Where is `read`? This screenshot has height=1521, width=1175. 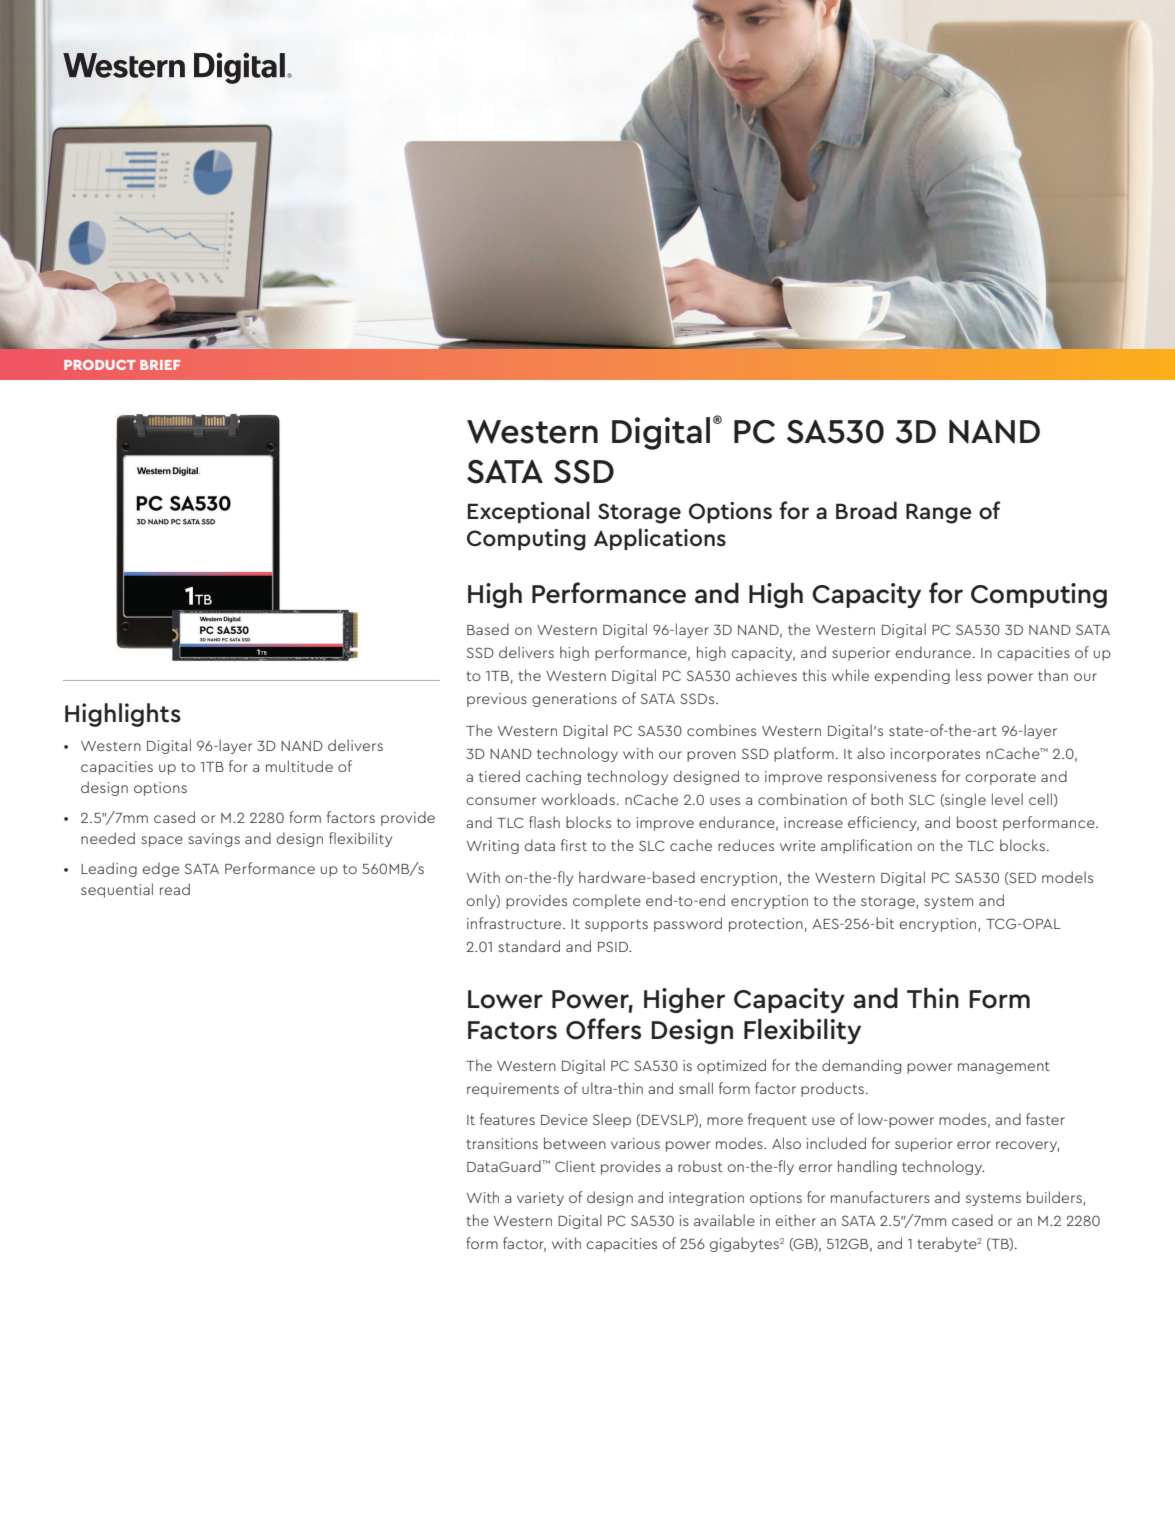
read is located at coordinates (175, 889).
